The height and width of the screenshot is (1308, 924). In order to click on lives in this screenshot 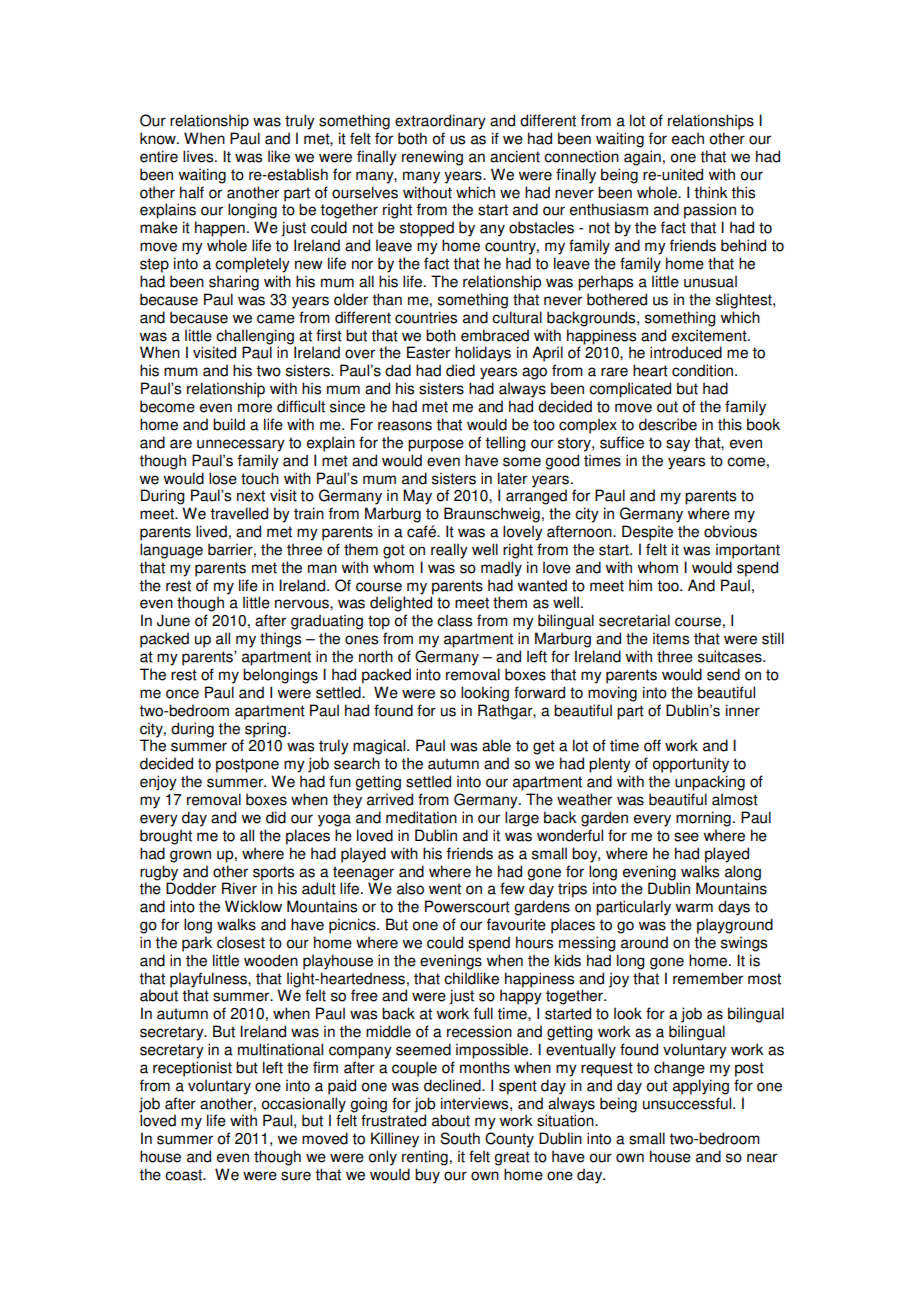, I will do `click(199, 156)`.
